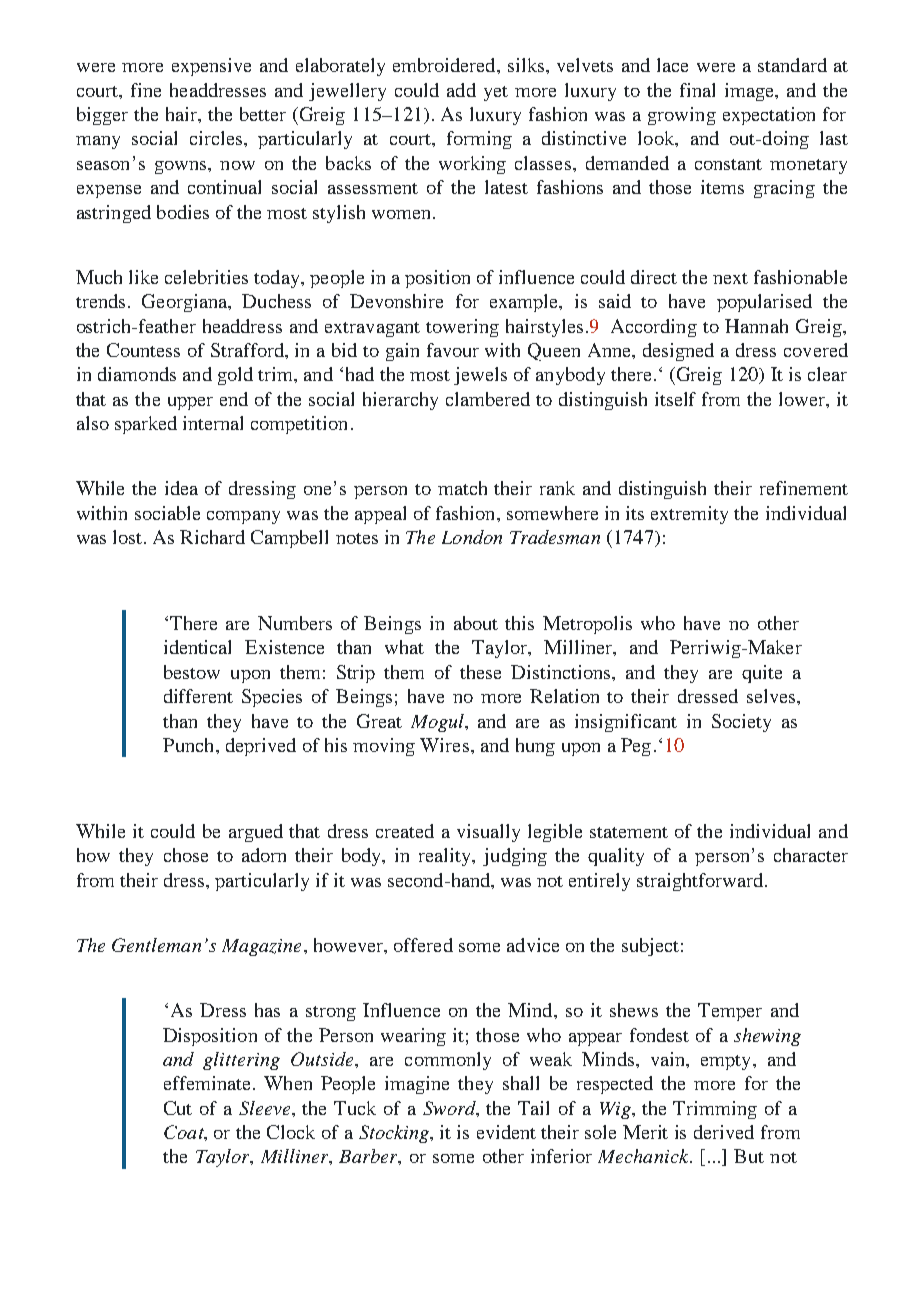 The height and width of the page is (1308, 924). Describe the element at coordinates (178, 1108) in the page. I see `Cut` at that location.
